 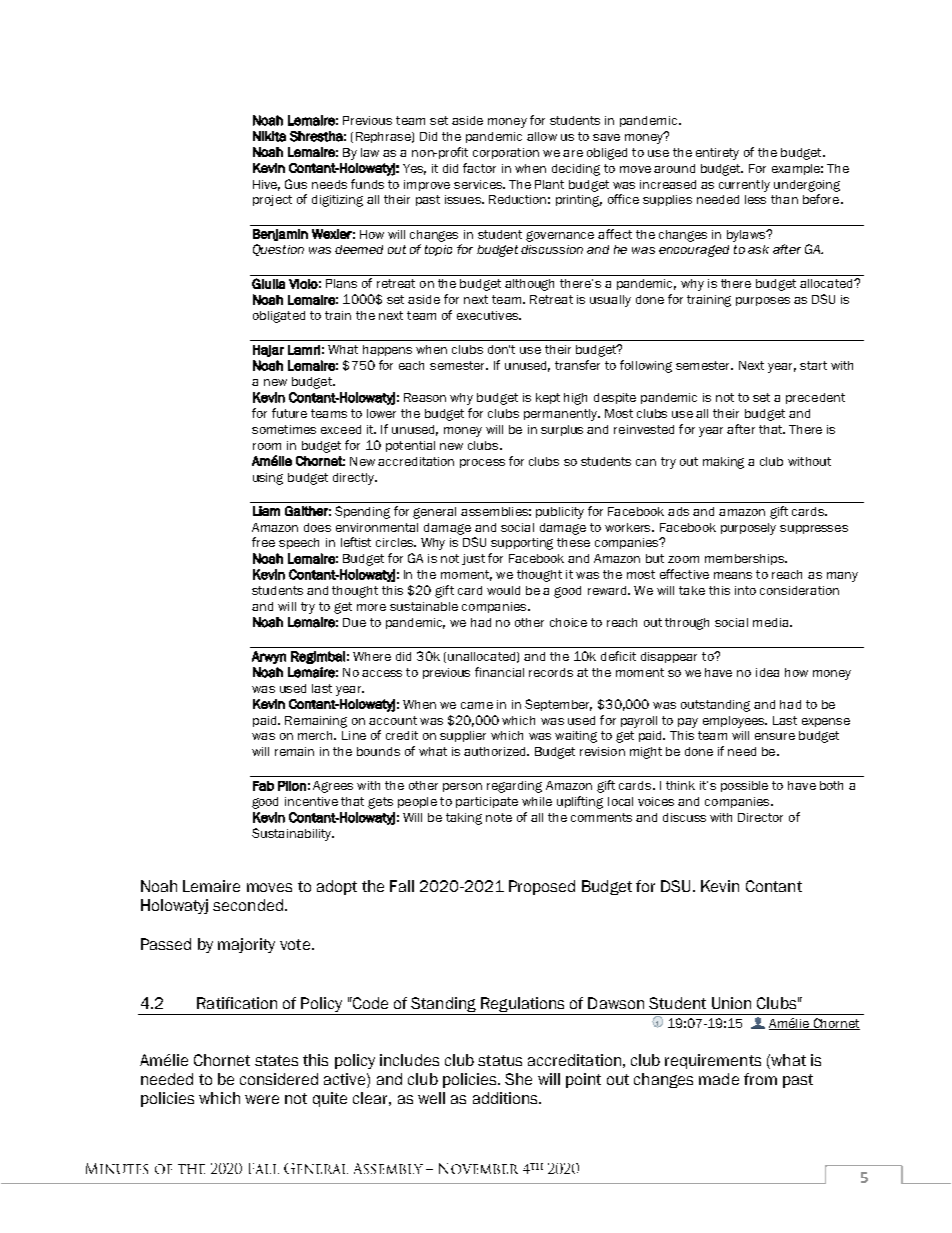 I want to click on Due, so click(x=354, y=622).
